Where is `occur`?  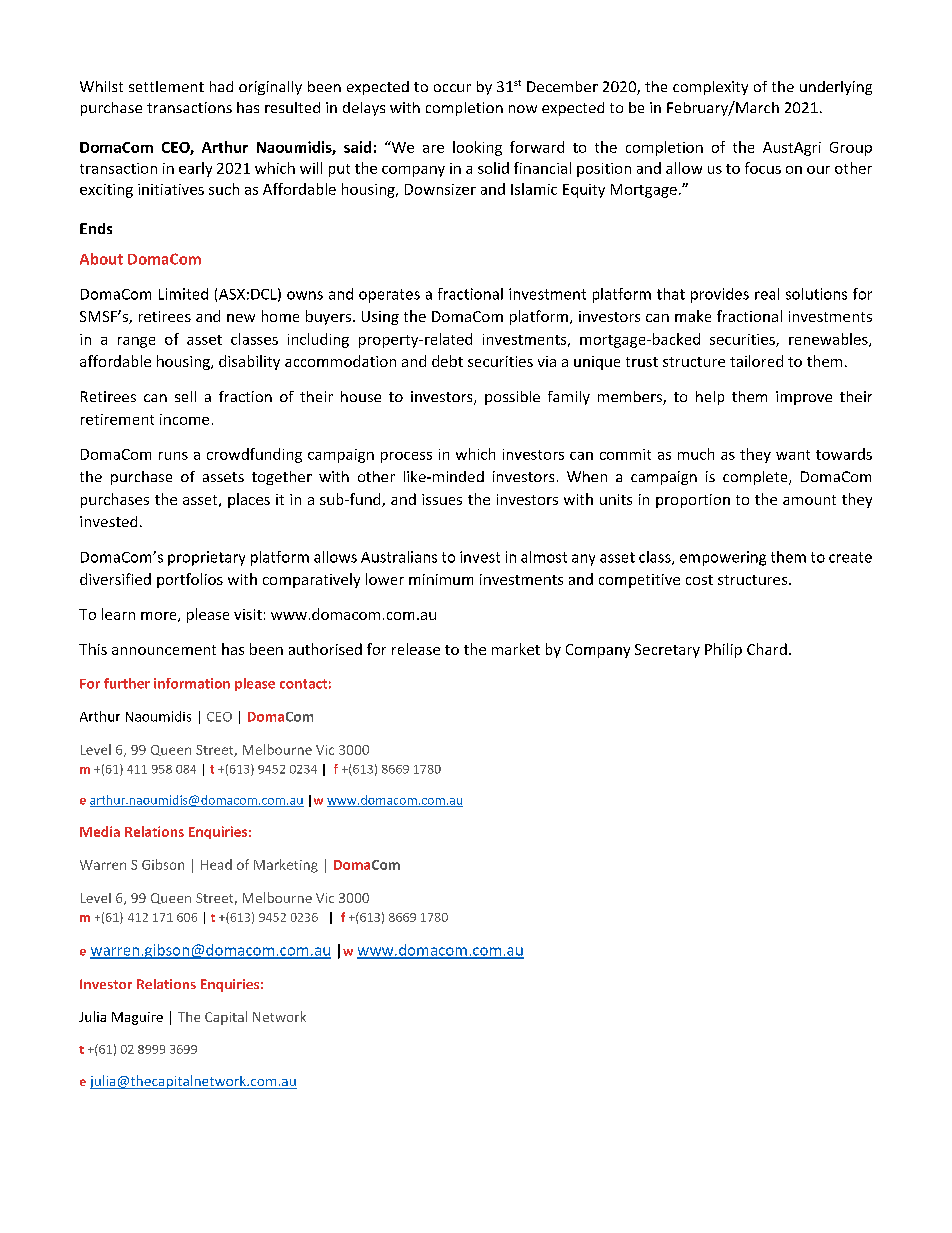 occur is located at coordinates (452, 88).
